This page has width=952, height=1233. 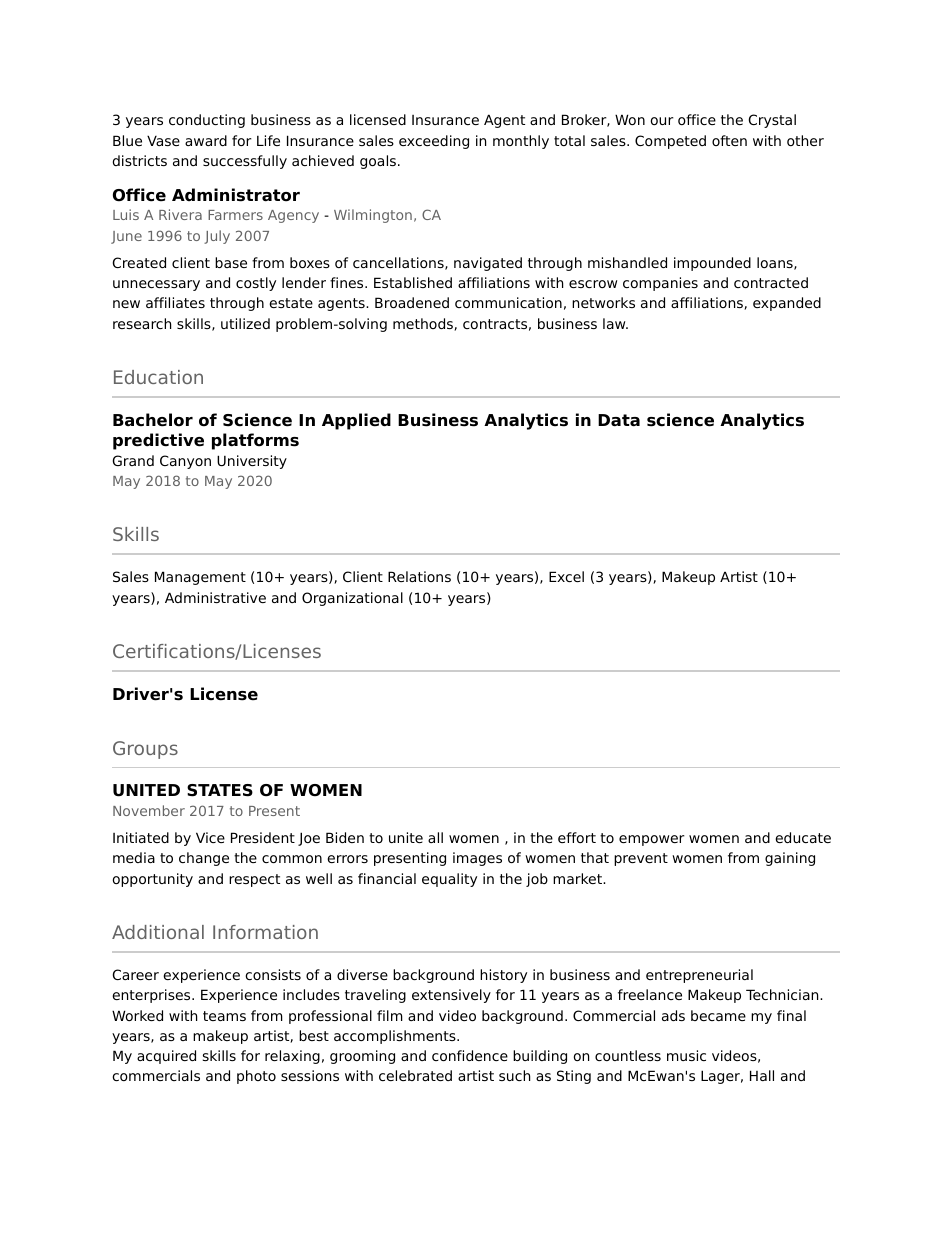 What do you see at coordinates (566, 576) in the page?
I see `Excel` at bounding box center [566, 576].
